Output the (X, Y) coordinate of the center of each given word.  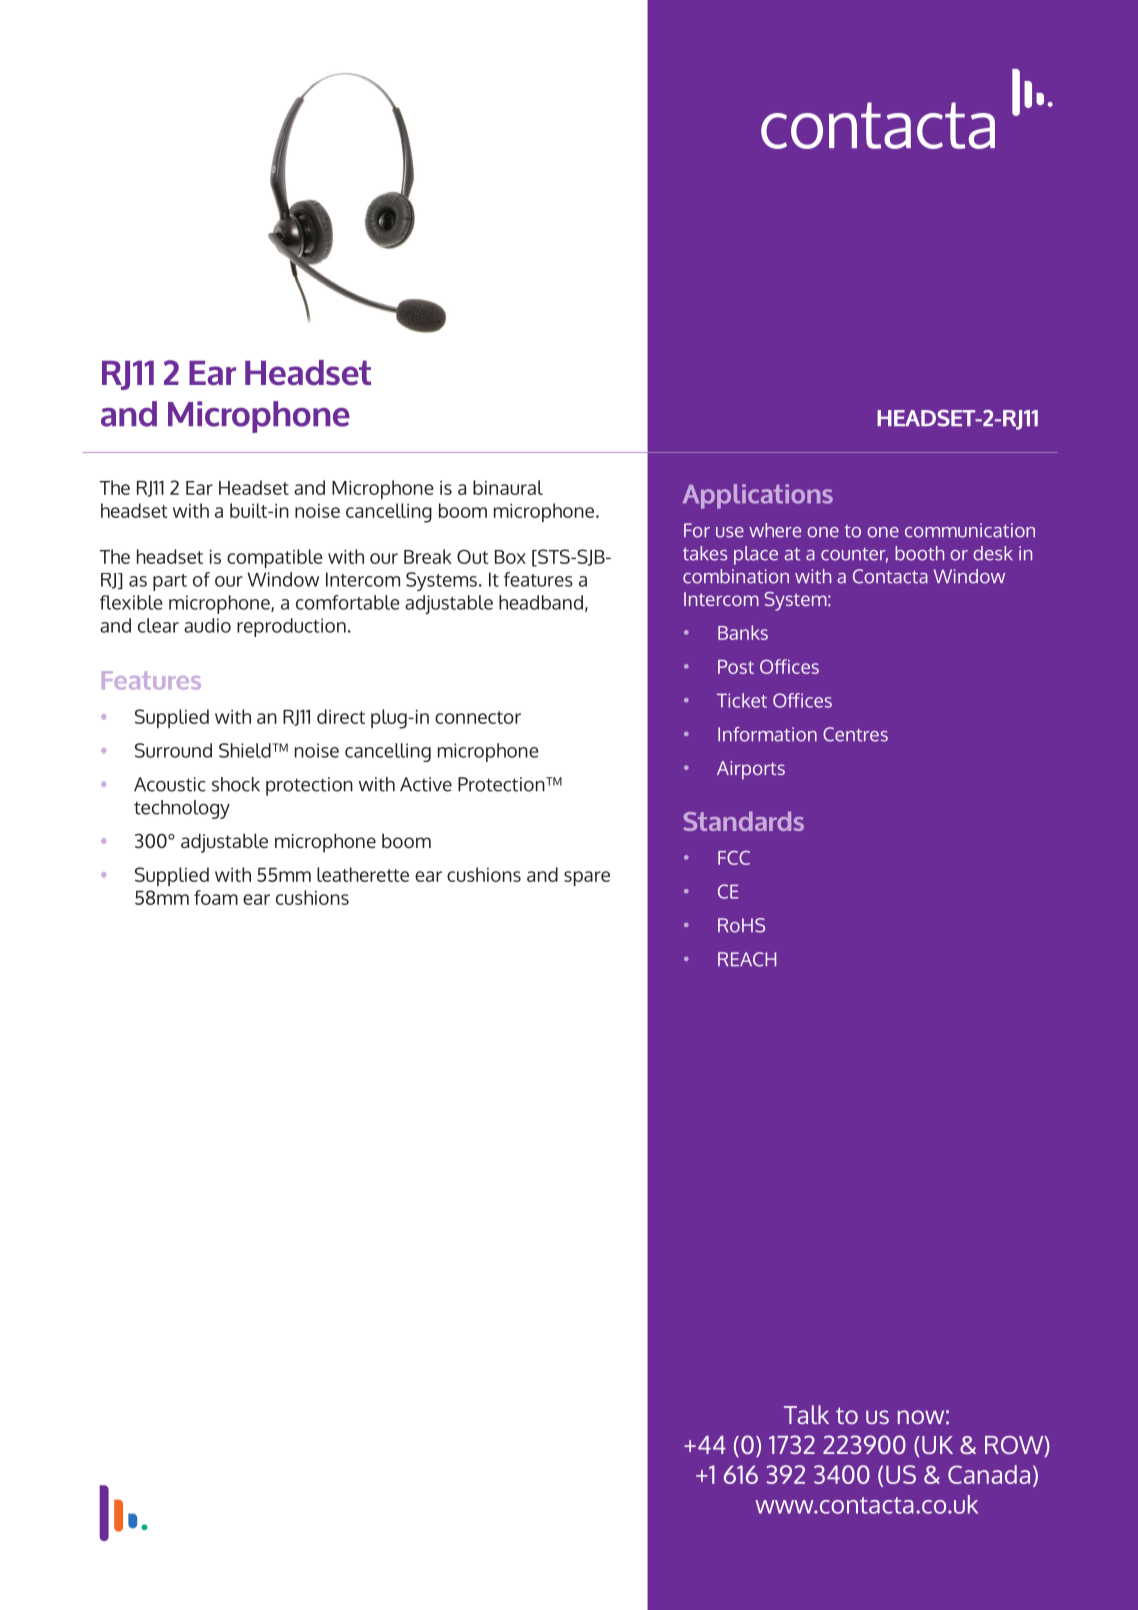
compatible (275, 558)
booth (919, 553)
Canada (989, 1474)
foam (216, 897)
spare (587, 878)
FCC (734, 858)
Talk (806, 1414)
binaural (508, 487)
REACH (747, 959)
